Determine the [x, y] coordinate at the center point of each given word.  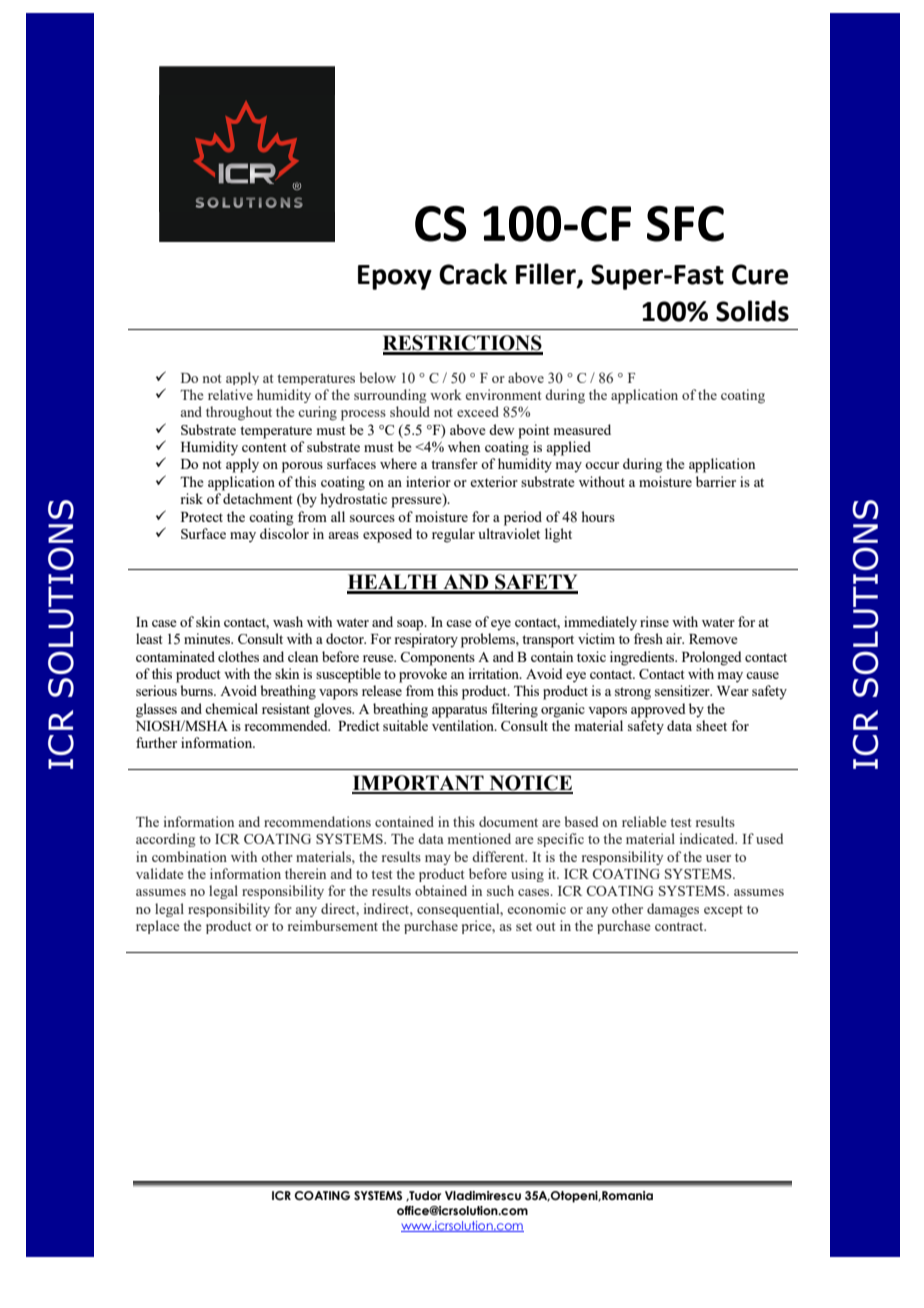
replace [157, 927]
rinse [654, 621]
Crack [473, 274]
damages [673, 910]
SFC [685, 224]
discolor [284, 533]
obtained [441, 890]
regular [453, 535]
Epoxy [395, 277]
